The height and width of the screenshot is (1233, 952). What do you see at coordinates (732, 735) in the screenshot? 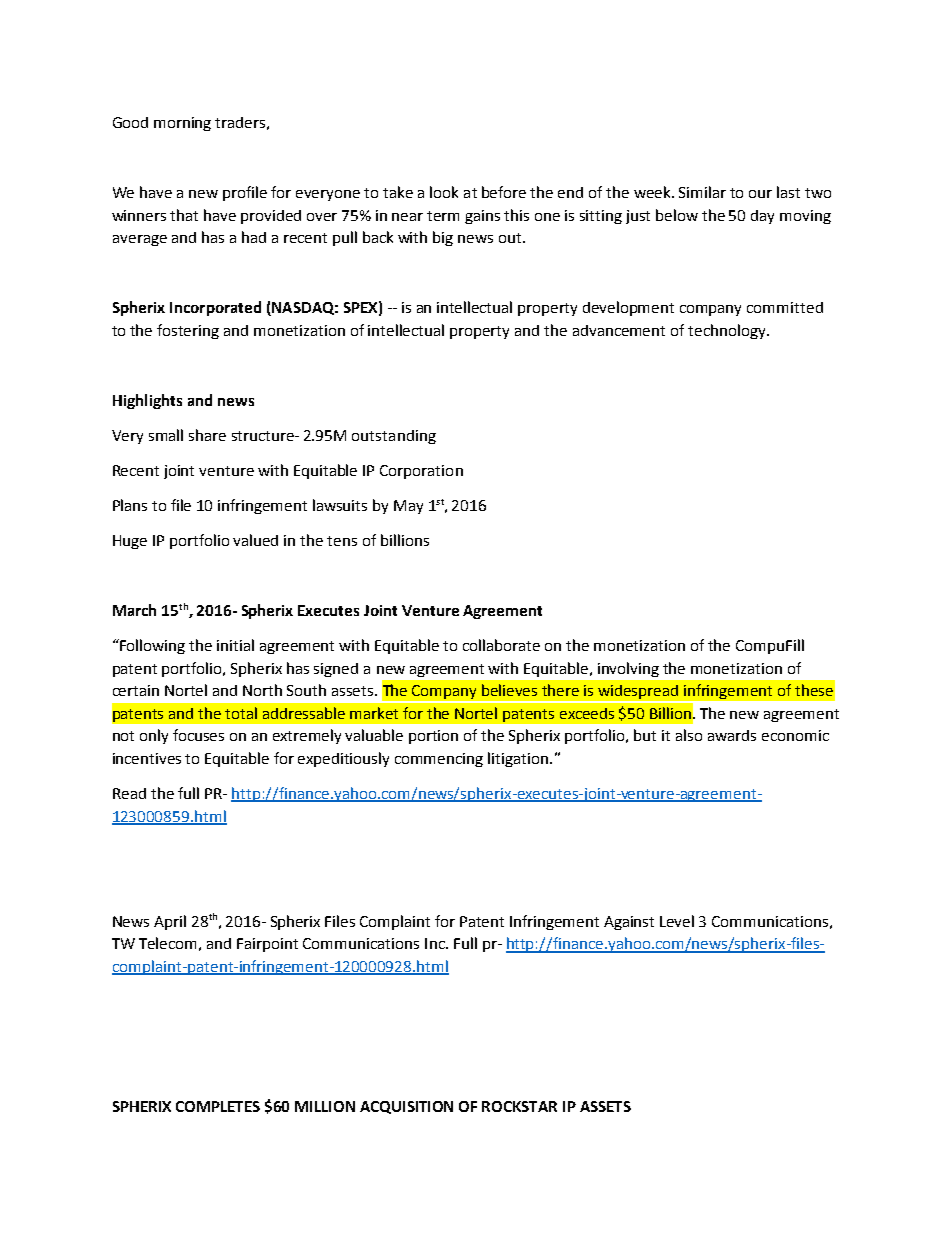
I see `awards` at bounding box center [732, 735].
